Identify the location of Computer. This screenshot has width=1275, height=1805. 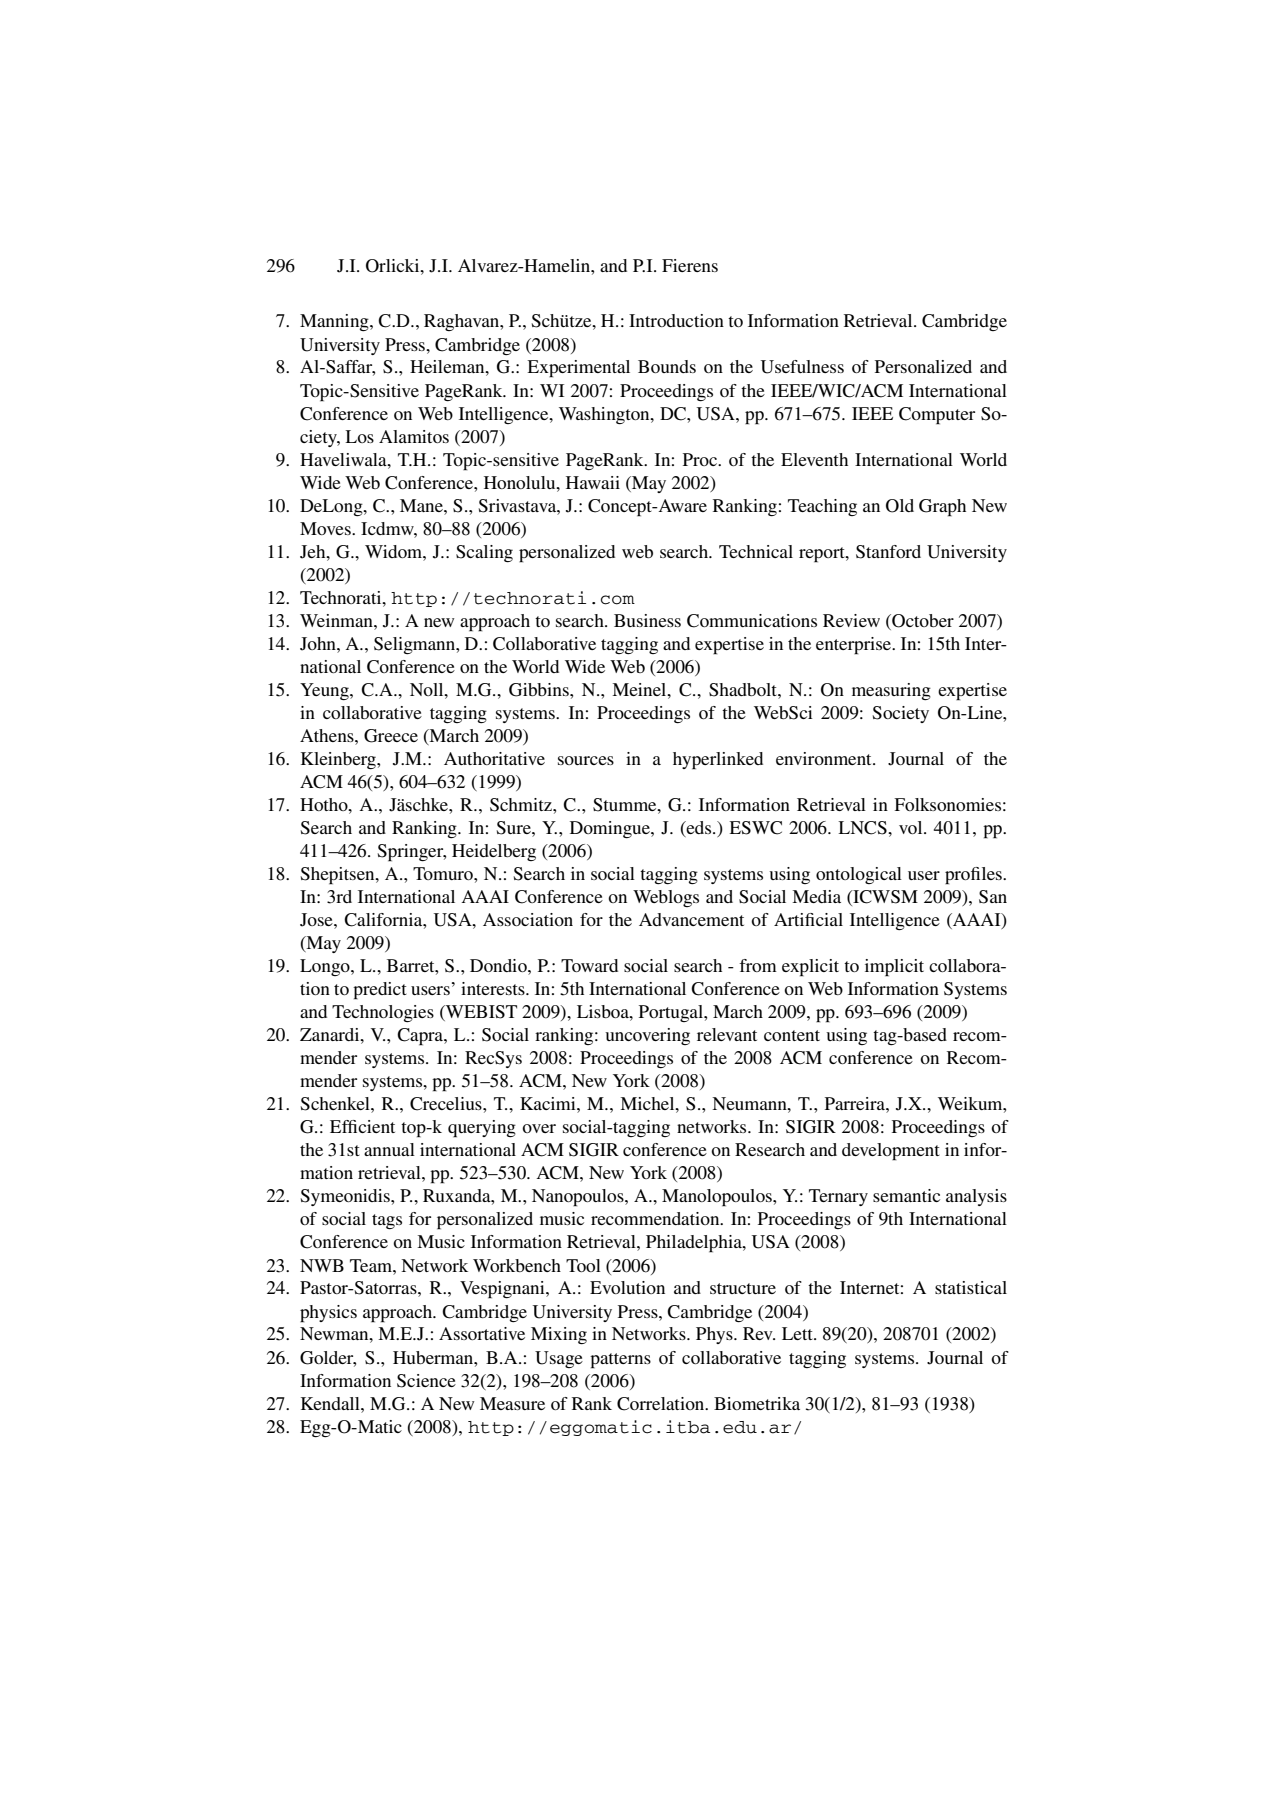
(937, 416).
